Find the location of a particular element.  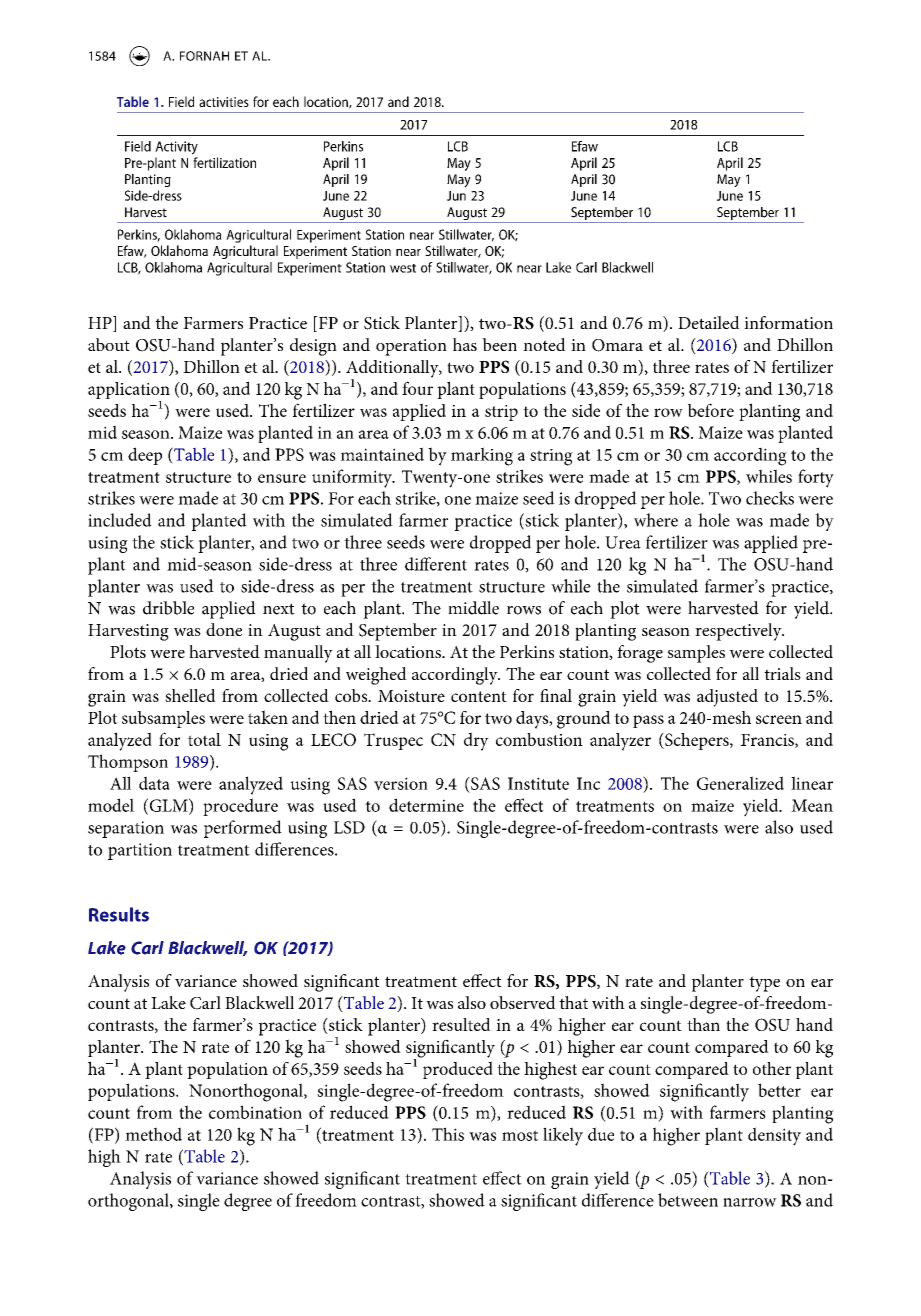

before is located at coordinates (711, 410).
